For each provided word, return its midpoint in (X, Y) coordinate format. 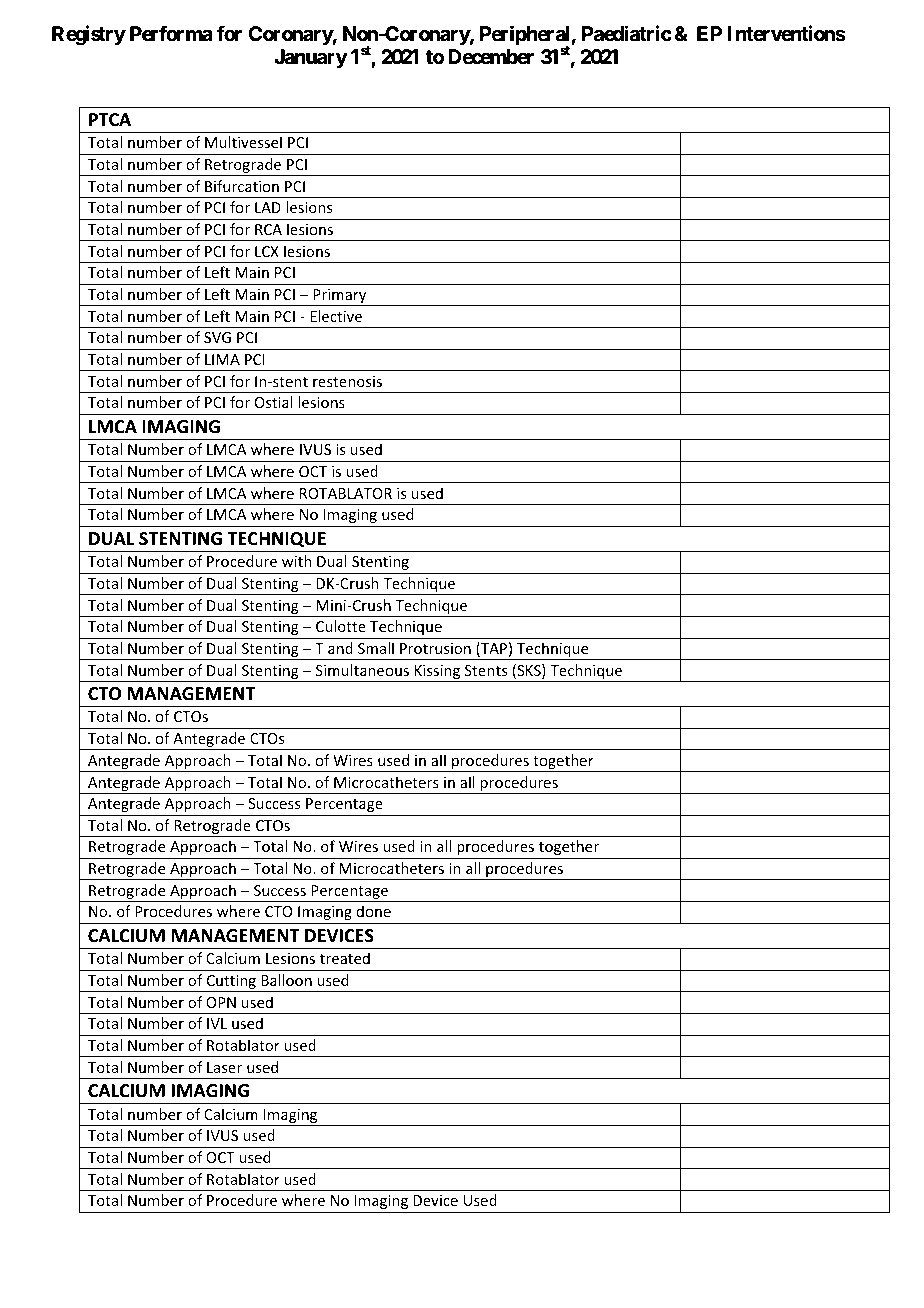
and (340, 648)
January (311, 59)
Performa (171, 33)
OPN (221, 1002)
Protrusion (435, 648)
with (297, 561)
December (491, 56)
